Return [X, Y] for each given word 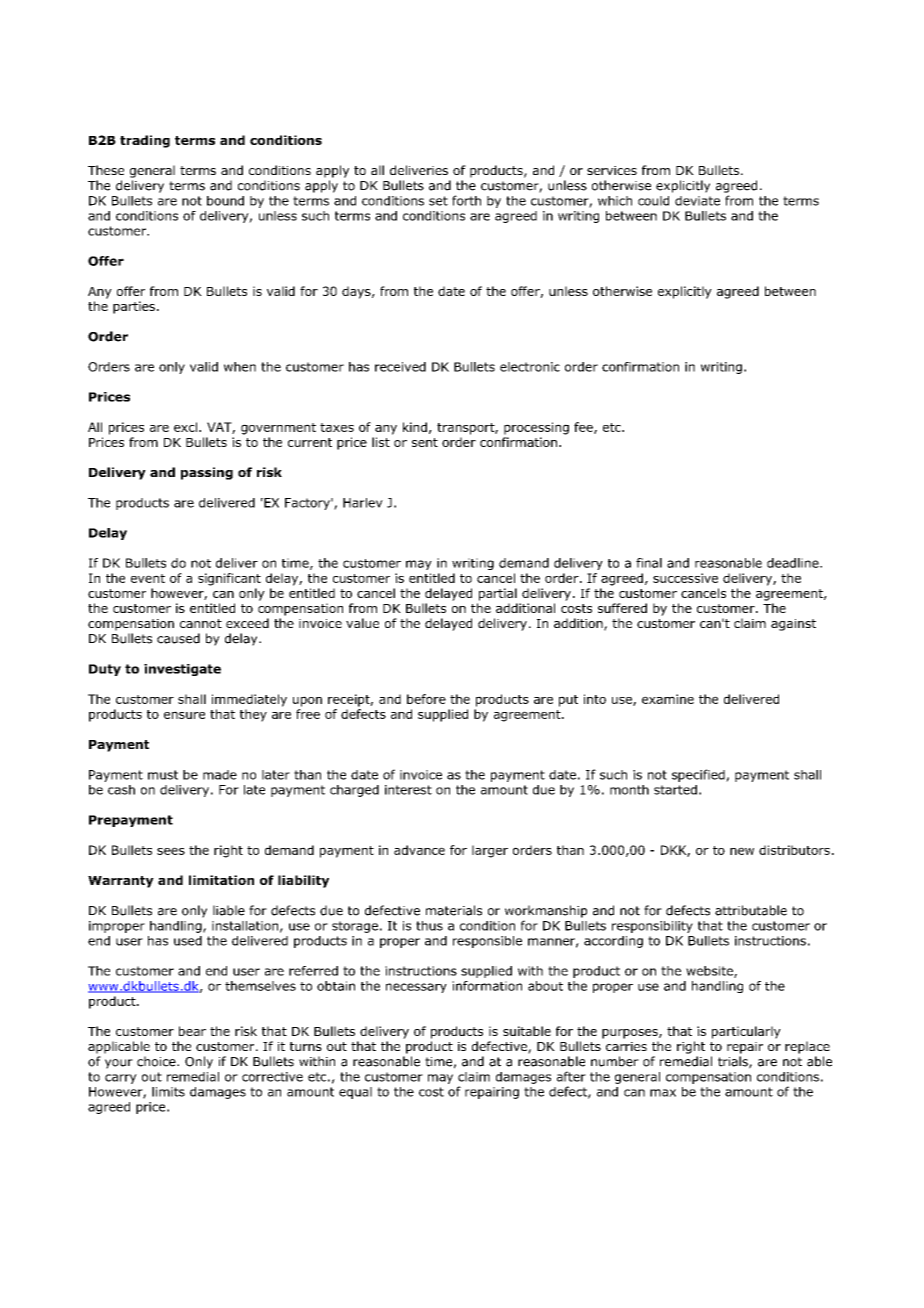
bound [225, 201]
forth [466, 200]
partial [498, 594]
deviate [697, 201]
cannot [201, 623]
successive [685, 578]
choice [157, 1061]
